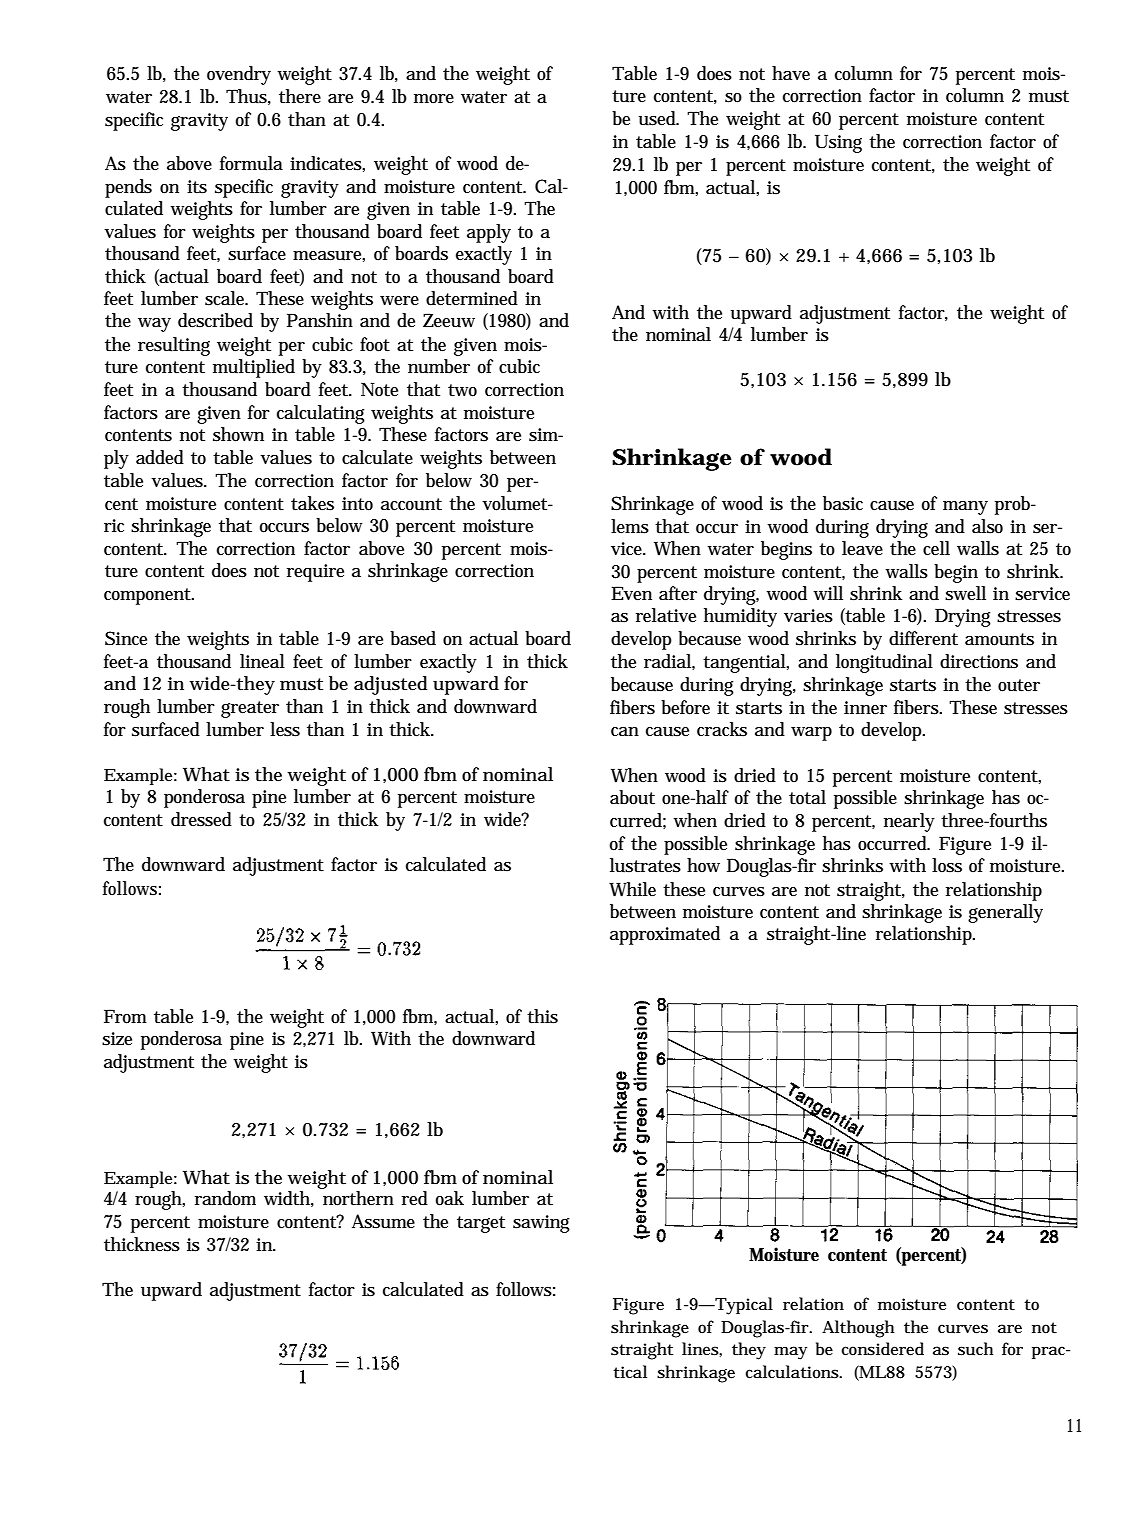 Image resolution: width=1143 pixels, height=1518 pixels. What do you see at coordinates (838, 143) in the screenshot?
I see `Using` at bounding box center [838, 143].
